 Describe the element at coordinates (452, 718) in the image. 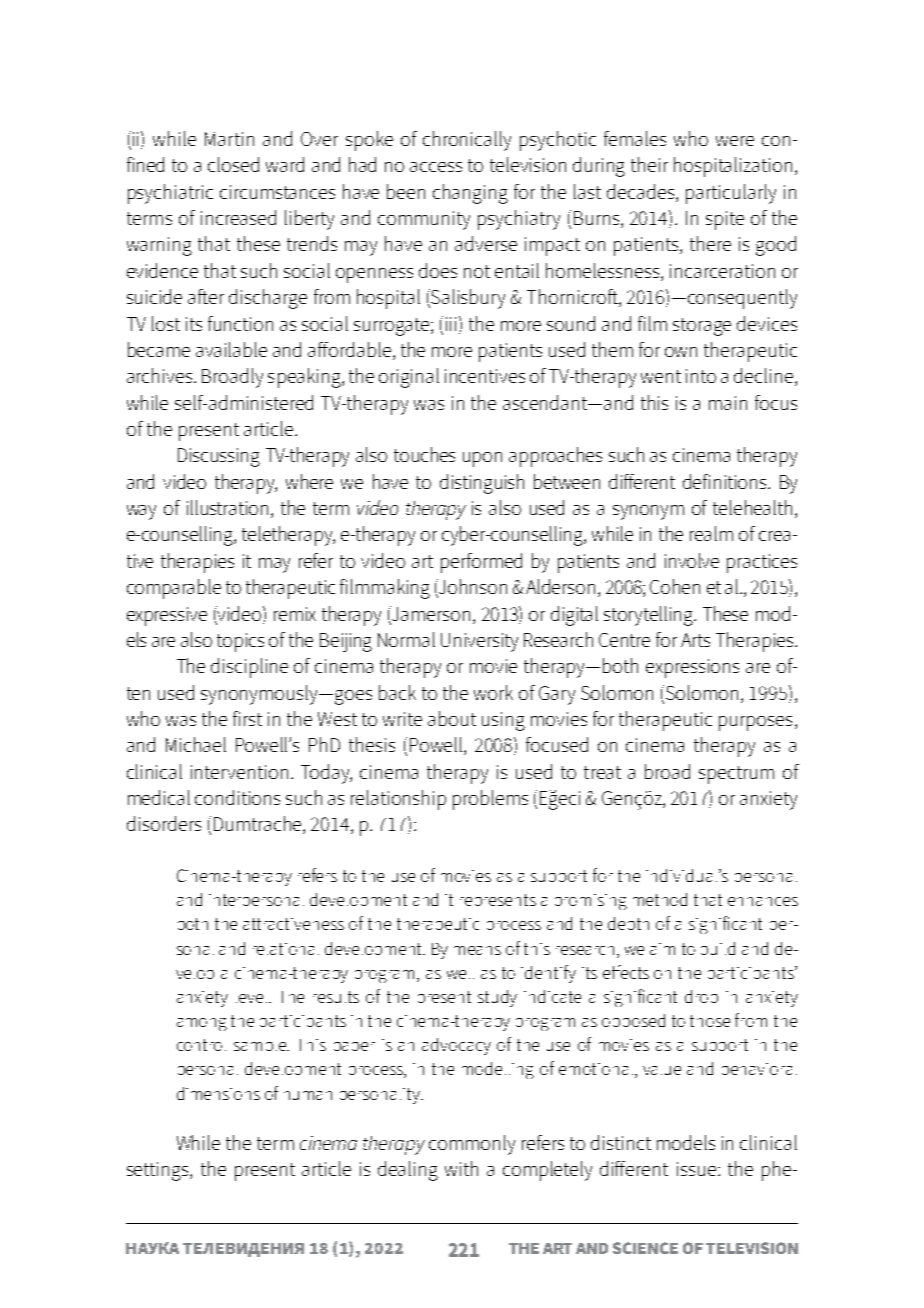

I see `about` at that location.
